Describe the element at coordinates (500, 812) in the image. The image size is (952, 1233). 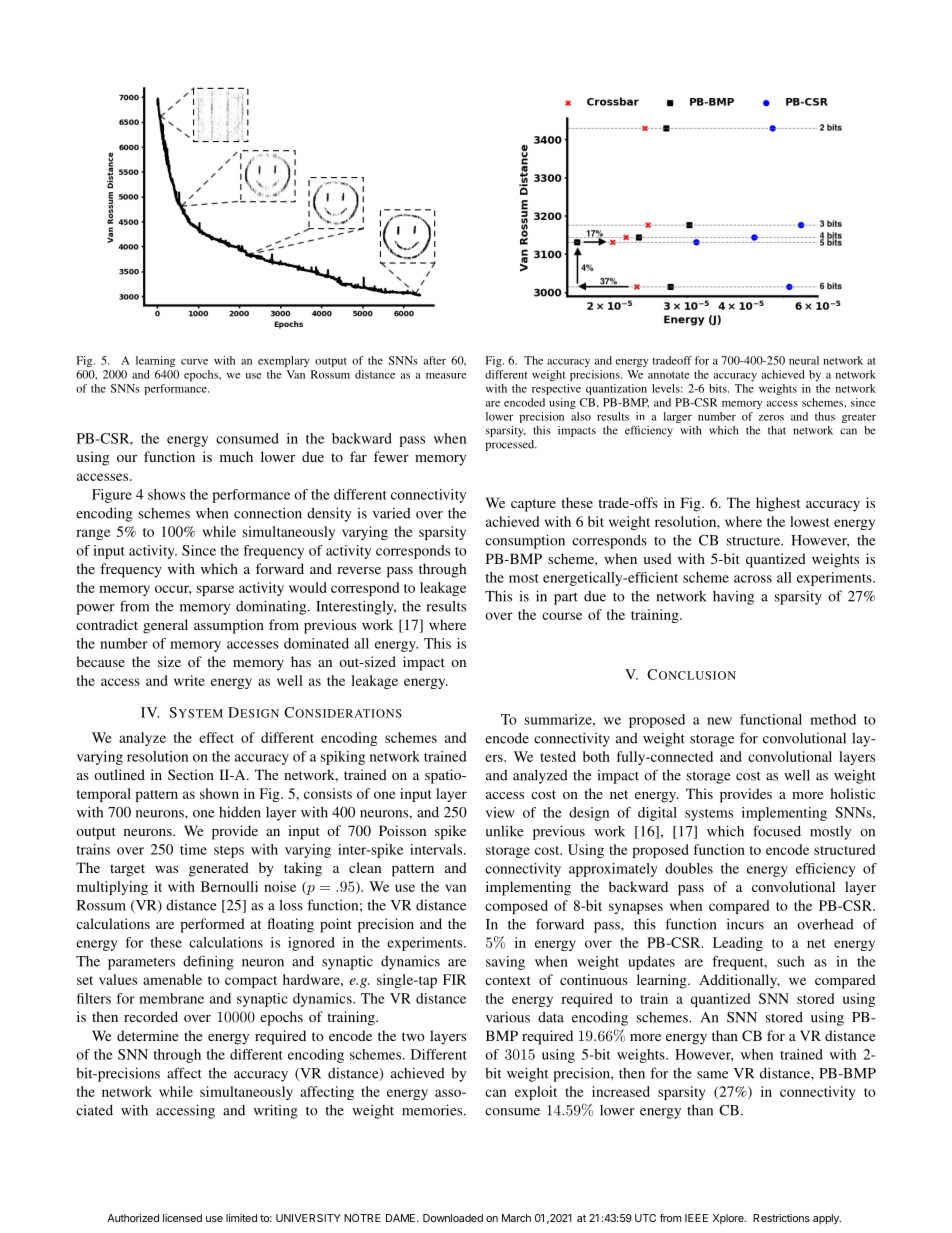
I see `view` at that location.
